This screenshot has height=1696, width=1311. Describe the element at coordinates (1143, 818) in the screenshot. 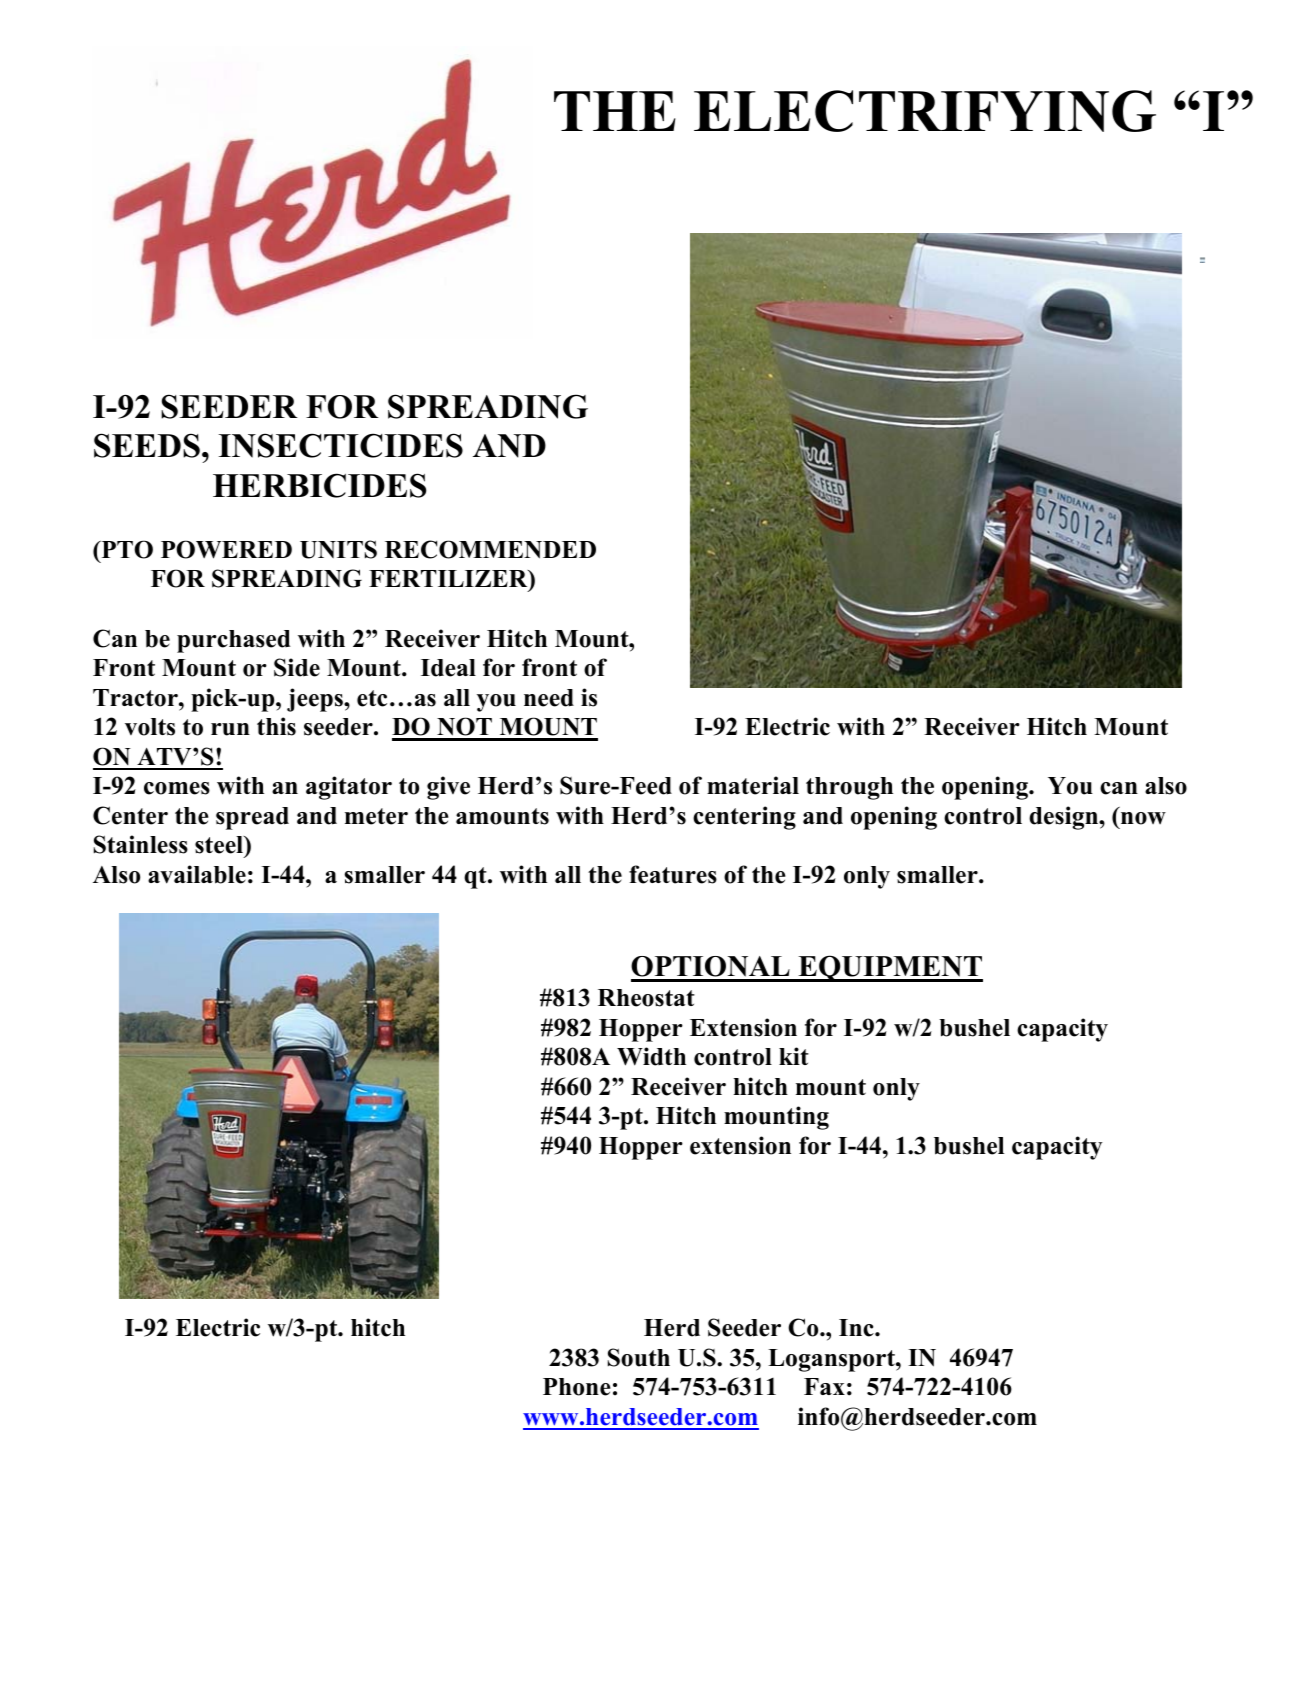

I see `now` at that location.
